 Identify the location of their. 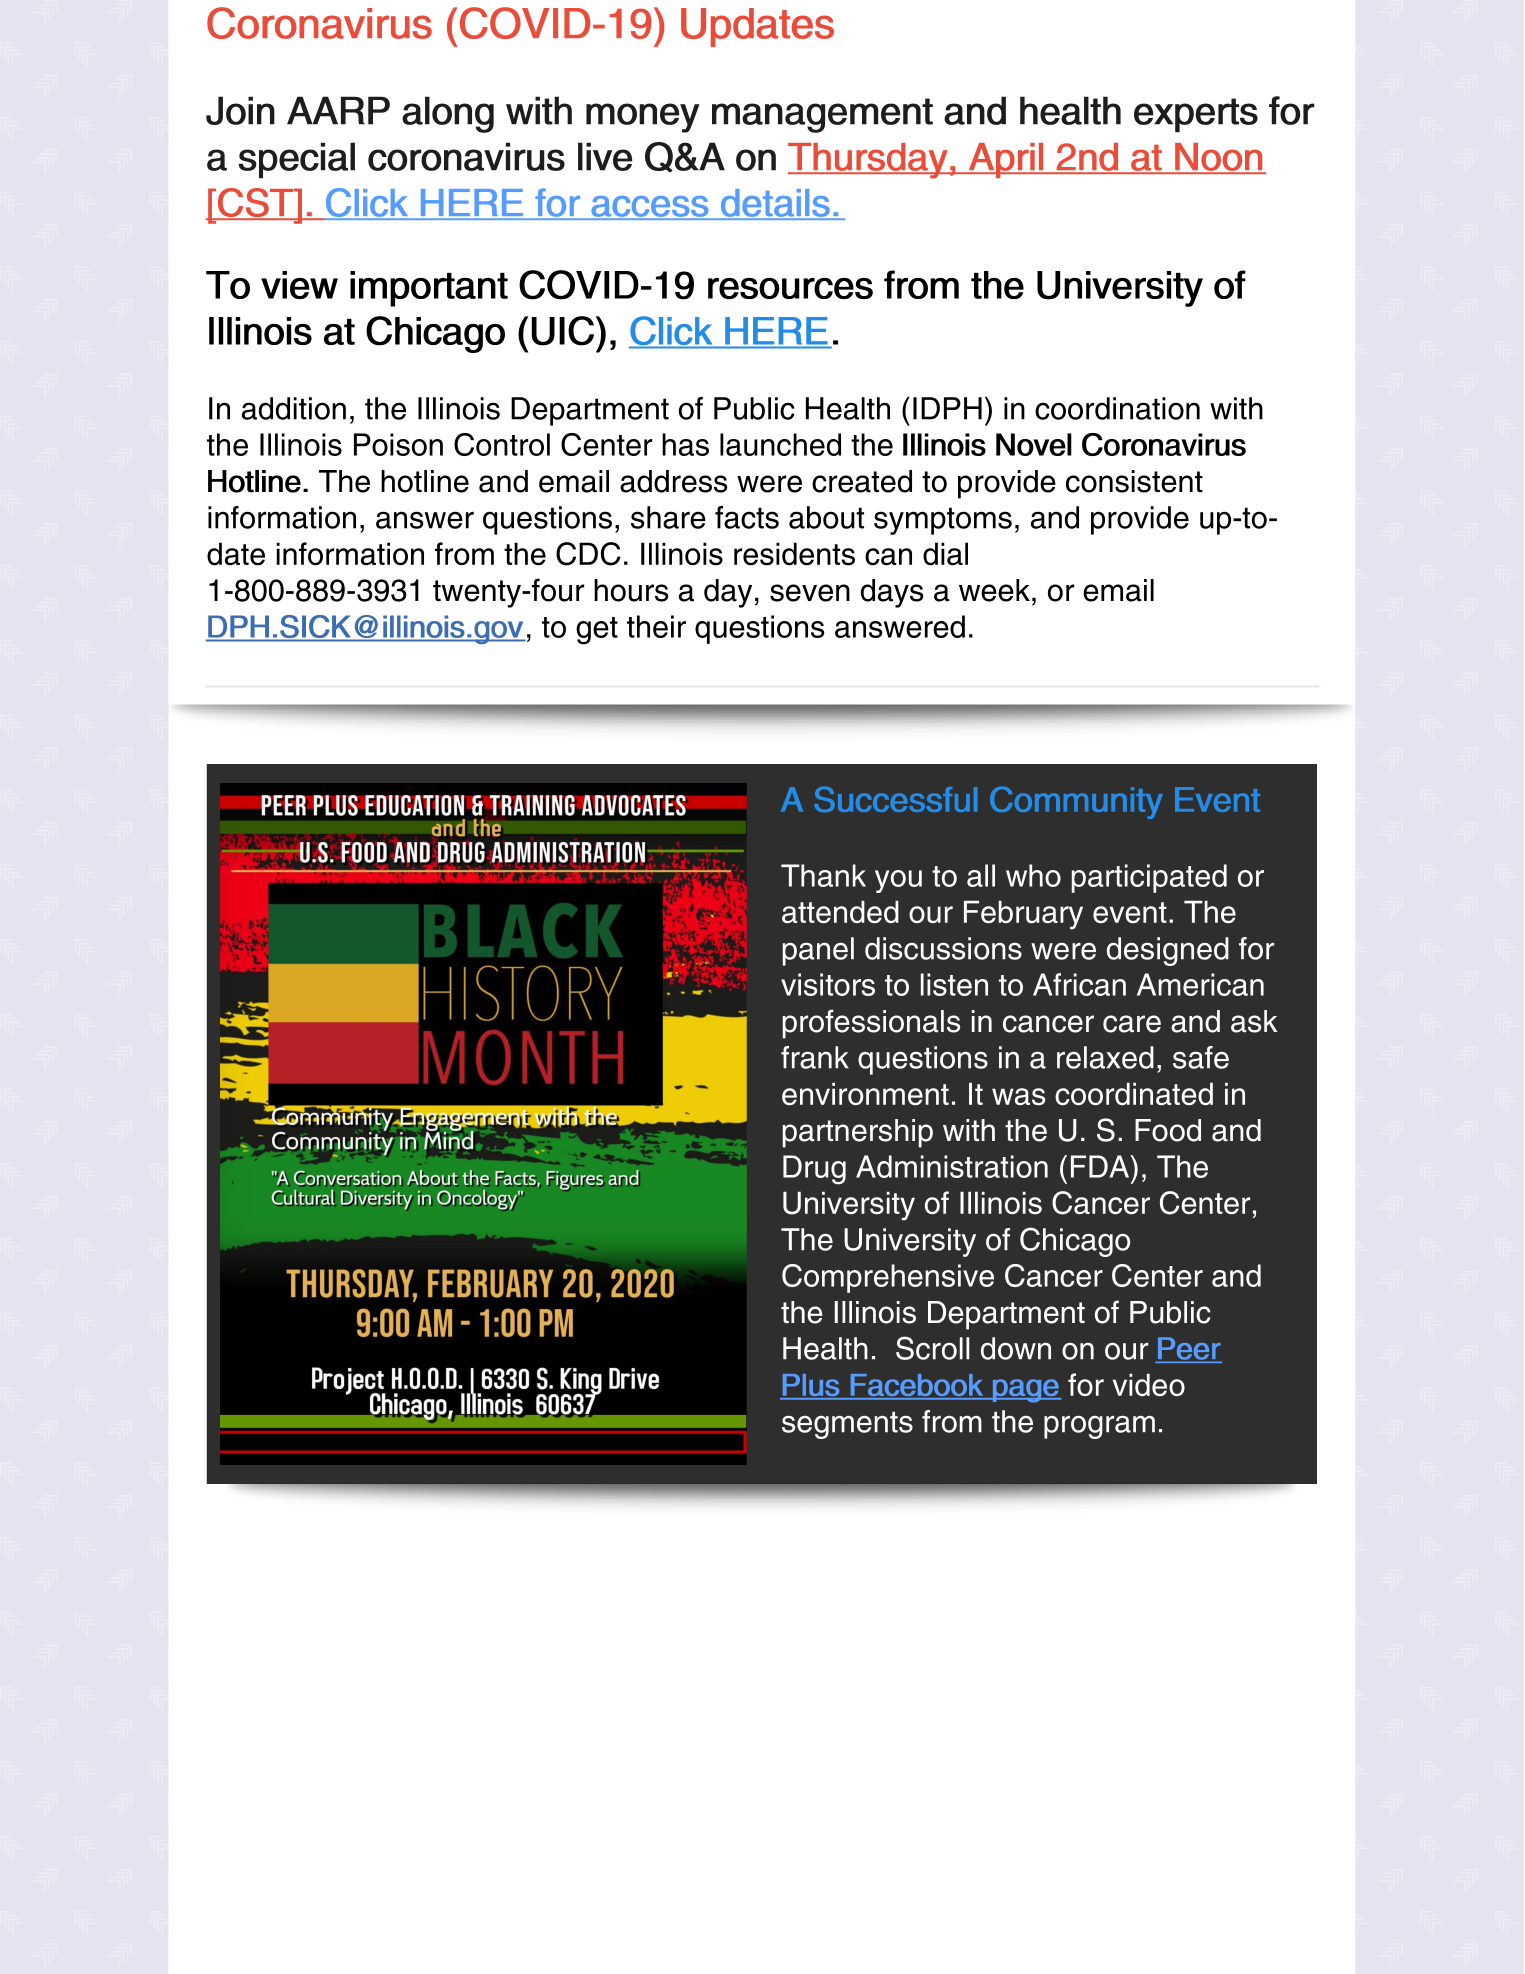
(656, 626).
